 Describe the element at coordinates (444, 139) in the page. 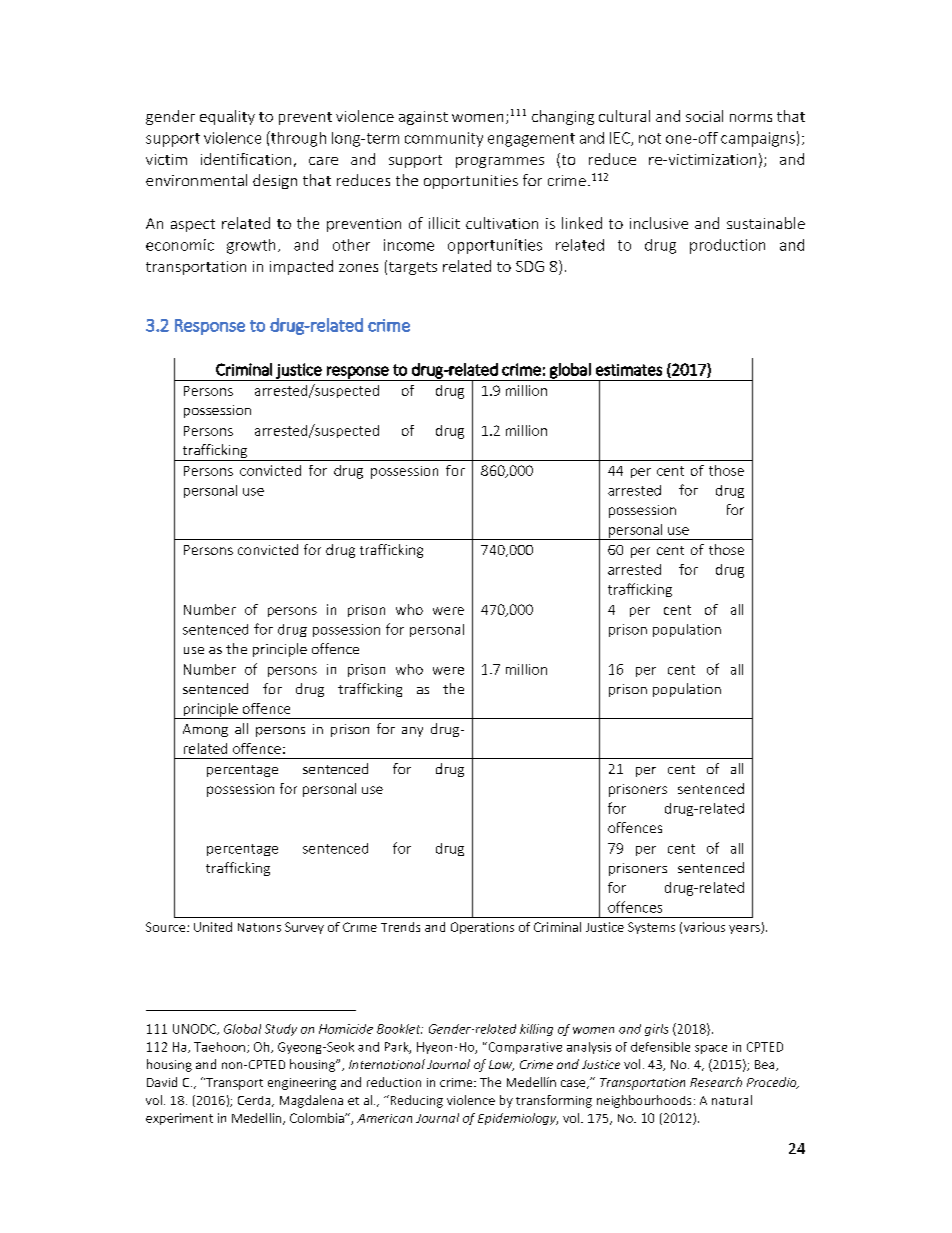

I see `community` at that location.
